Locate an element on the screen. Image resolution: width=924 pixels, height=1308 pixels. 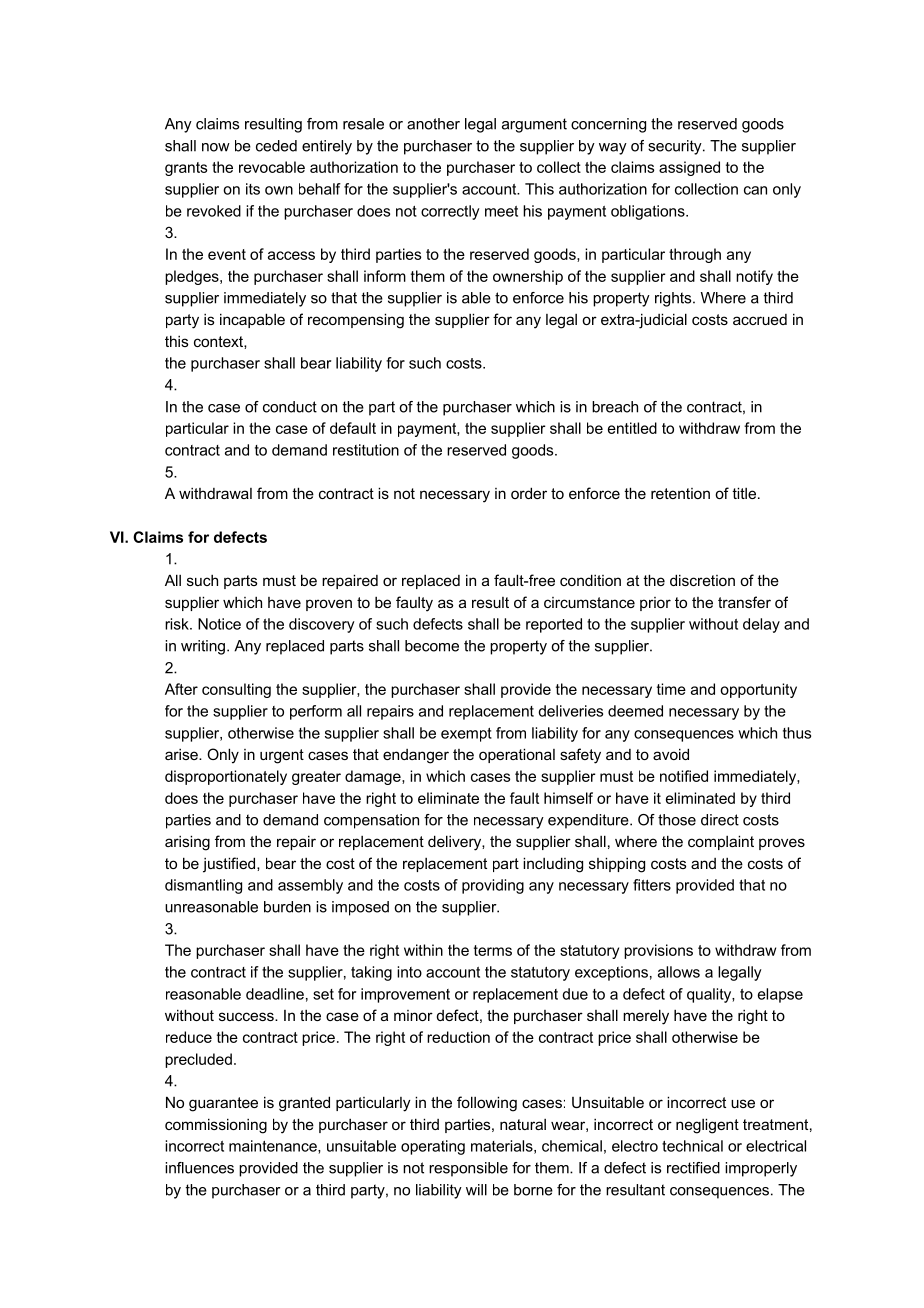
consulting is located at coordinates (236, 690).
